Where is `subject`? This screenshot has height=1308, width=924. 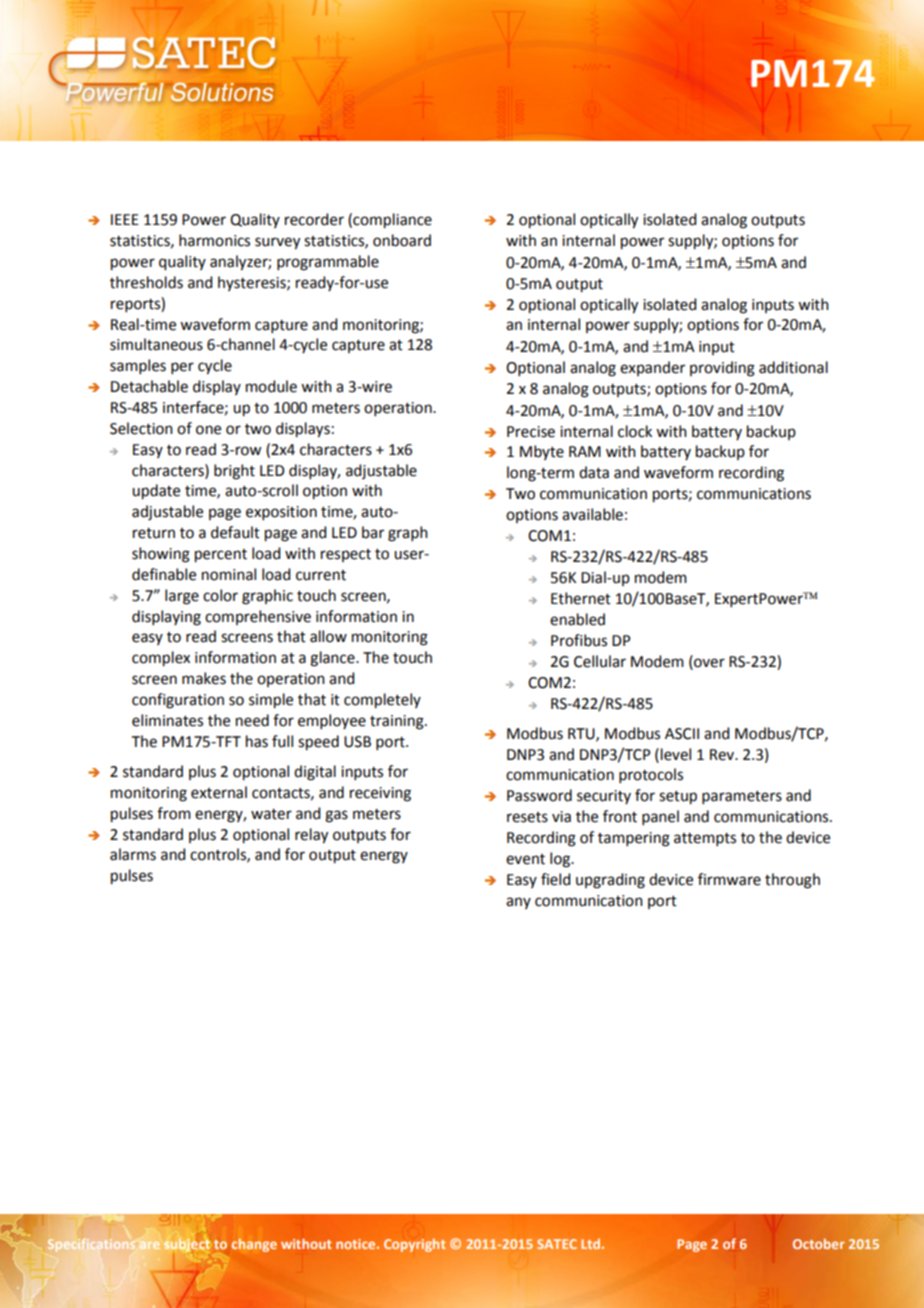 subject is located at coordinates (187, 1245).
